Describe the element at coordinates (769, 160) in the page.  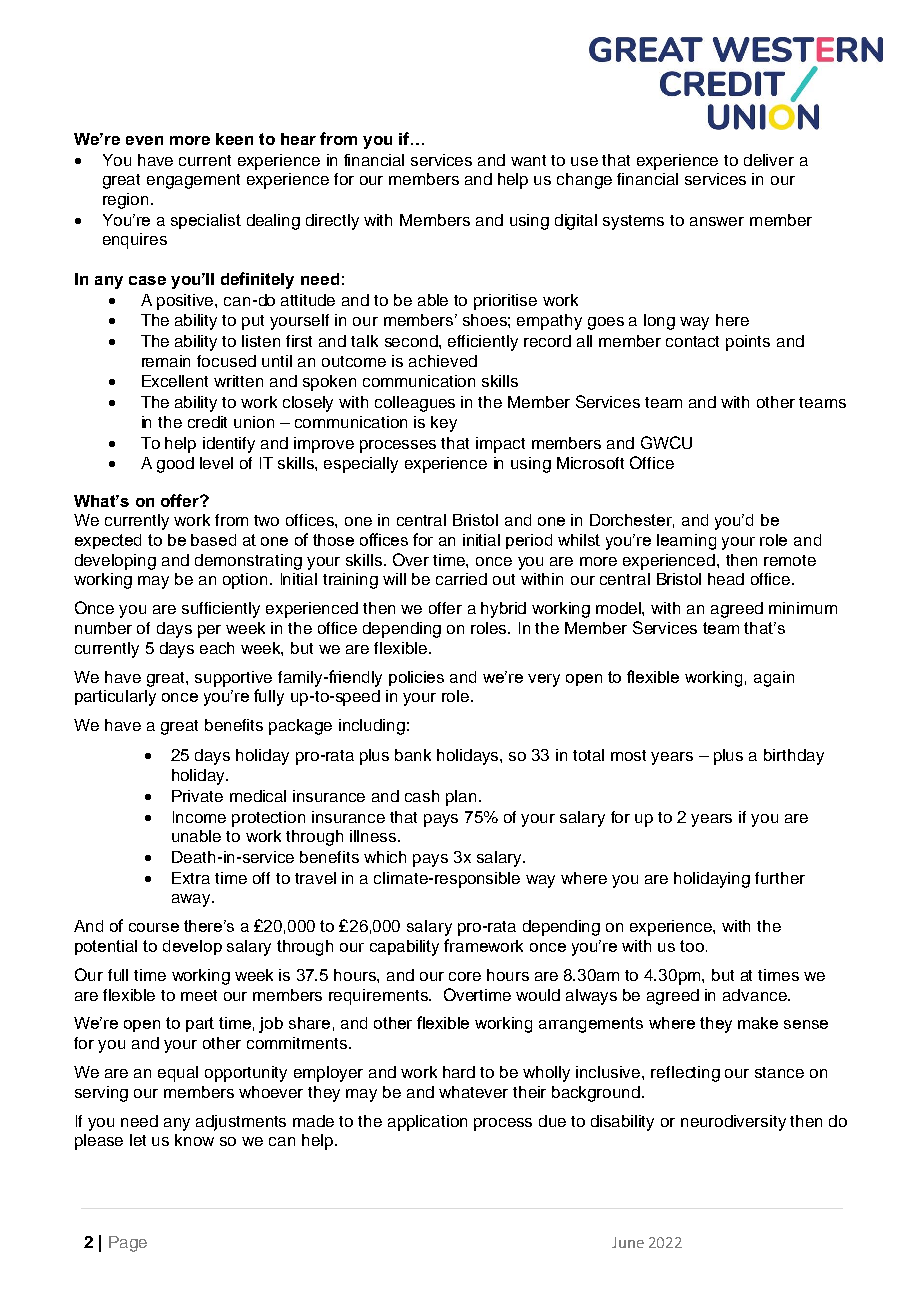
I see `deliver` at that location.
